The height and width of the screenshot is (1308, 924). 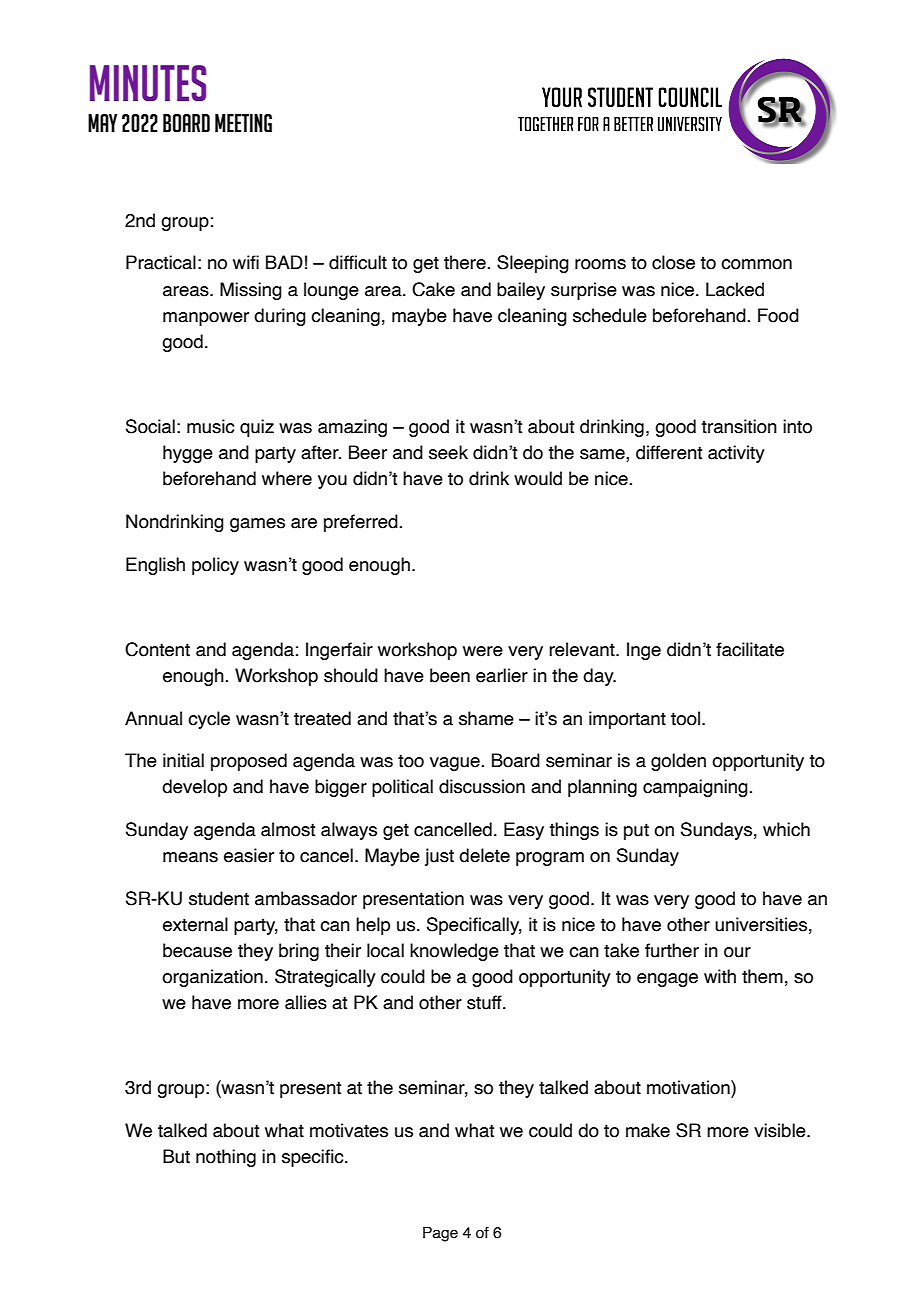 What do you see at coordinates (466, 262) in the screenshot?
I see `there` at bounding box center [466, 262].
